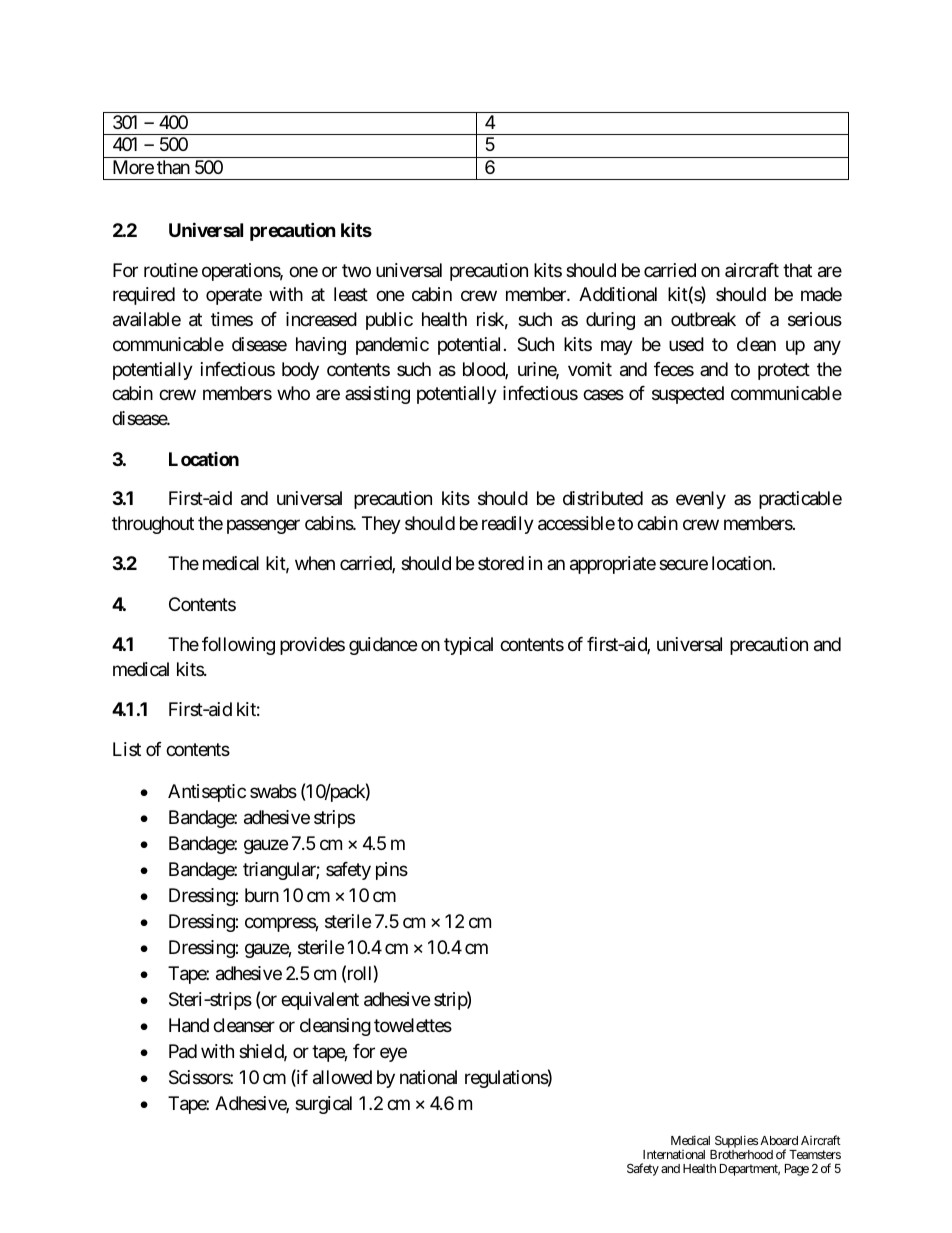  Describe the element at coordinates (356, 270) in the screenshot. I see `two` at that location.
